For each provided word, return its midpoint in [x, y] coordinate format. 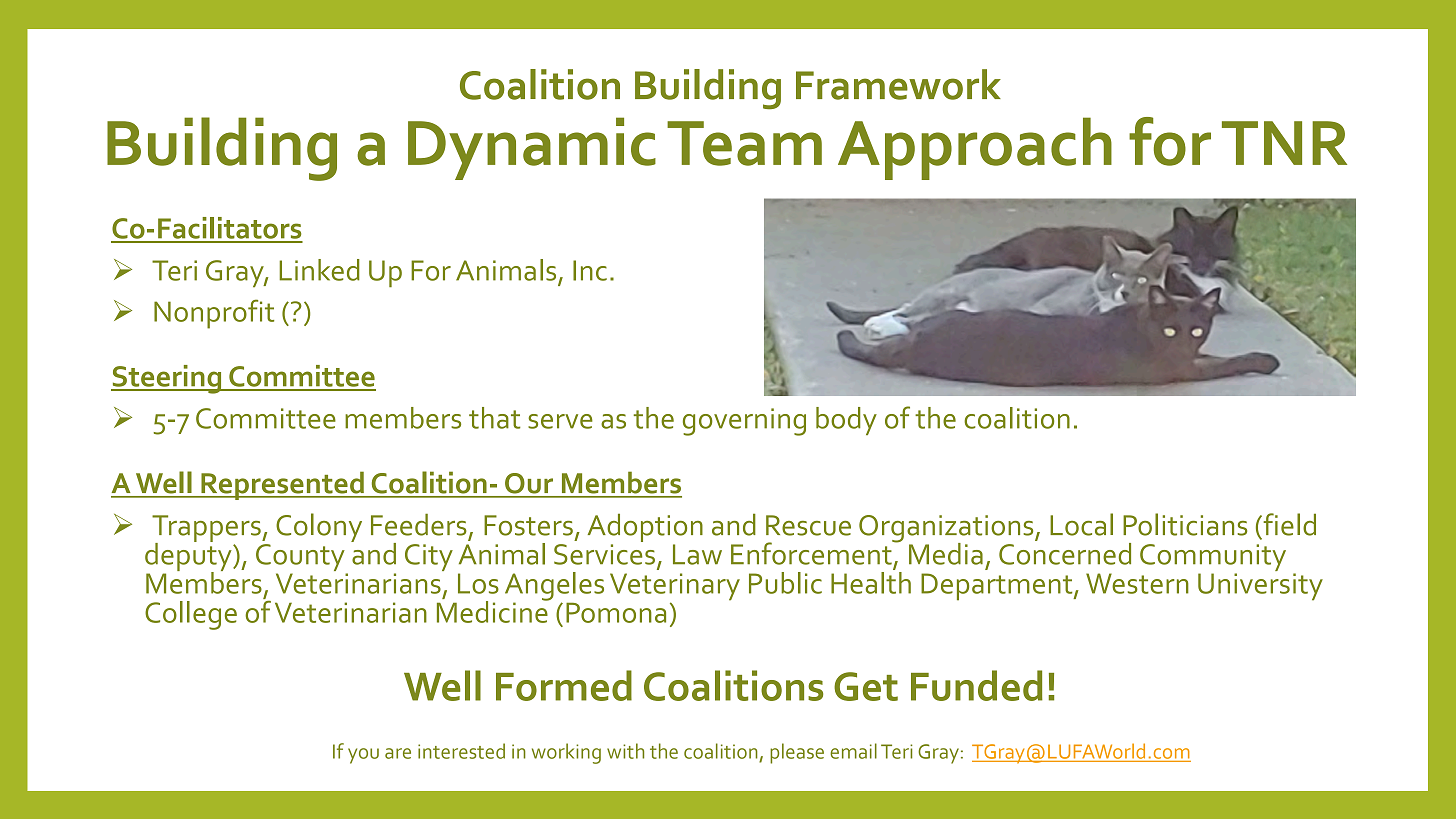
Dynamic [532, 148]
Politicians [1185, 524]
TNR [1284, 143]
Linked [319, 270]
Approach [975, 148]
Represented [282, 485]
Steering [167, 379]
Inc [590, 270]
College [191, 615]
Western [1137, 583]
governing [744, 422]
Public [785, 583]
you [363, 756]
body [846, 421]
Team [744, 143]
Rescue [808, 525]
